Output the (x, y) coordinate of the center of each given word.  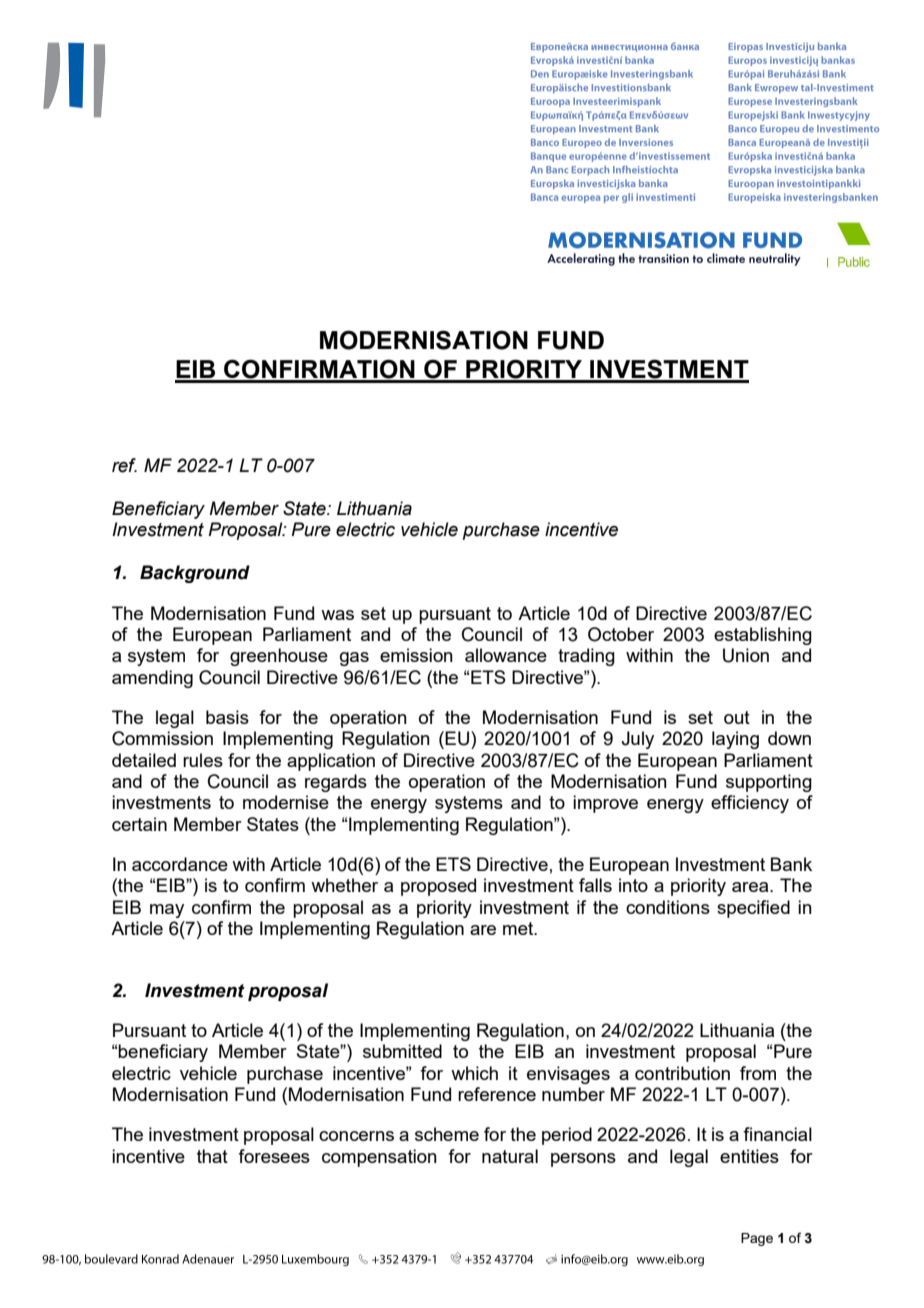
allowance (506, 655)
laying (735, 740)
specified (753, 909)
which (474, 1073)
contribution (682, 1073)
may (167, 911)
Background (195, 574)
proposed (438, 887)
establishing (763, 636)
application (331, 762)
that (212, 1156)
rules (203, 760)
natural (510, 1156)
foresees (274, 1156)
